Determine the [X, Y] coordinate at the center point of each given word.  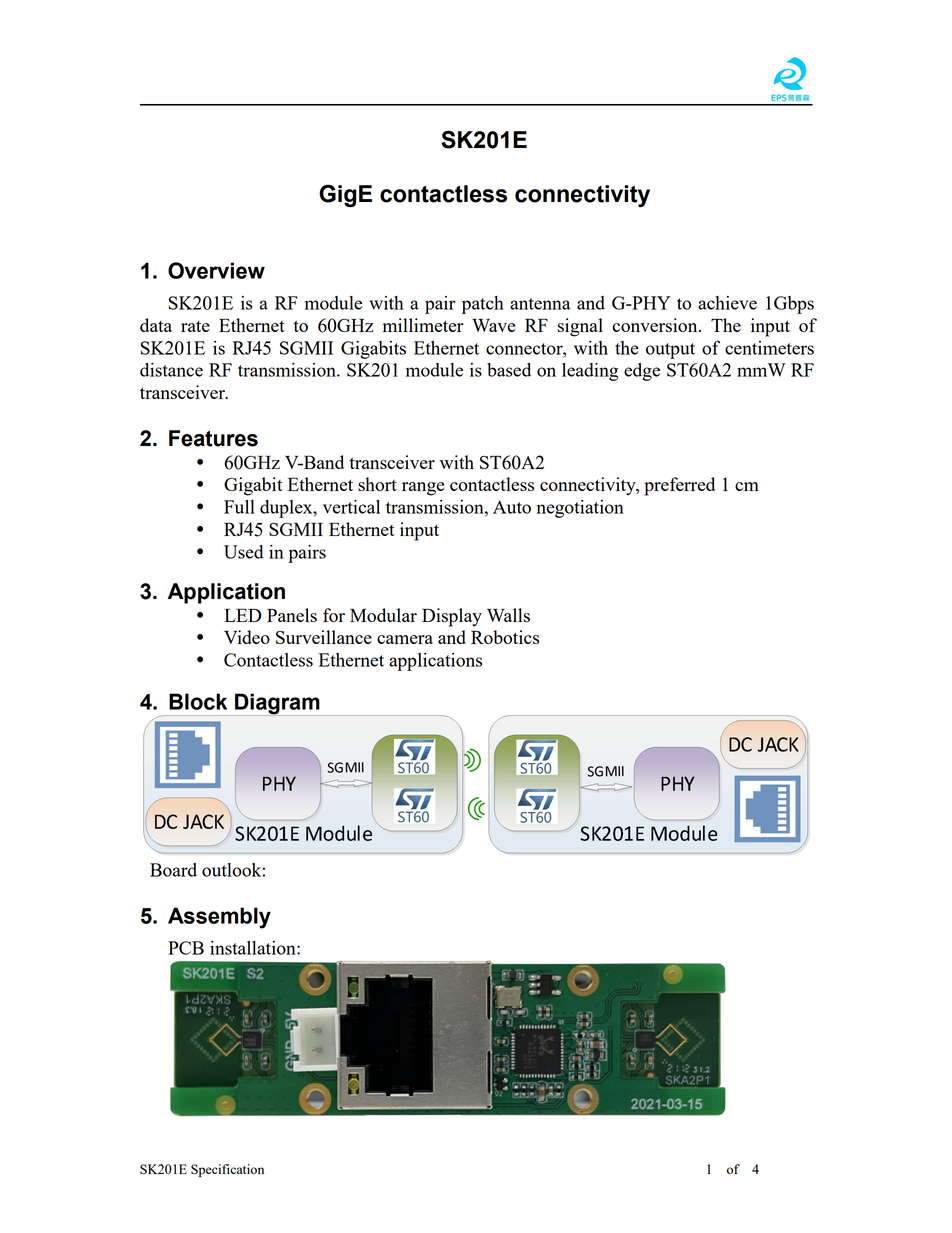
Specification [227, 1170]
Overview [216, 270]
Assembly [219, 918]
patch [483, 305]
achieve [727, 303]
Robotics [505, 637]
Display [452, 617]
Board [173, 870]
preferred [679, 486]
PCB [186, 948]
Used [244, 552]
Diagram [277, 704]
